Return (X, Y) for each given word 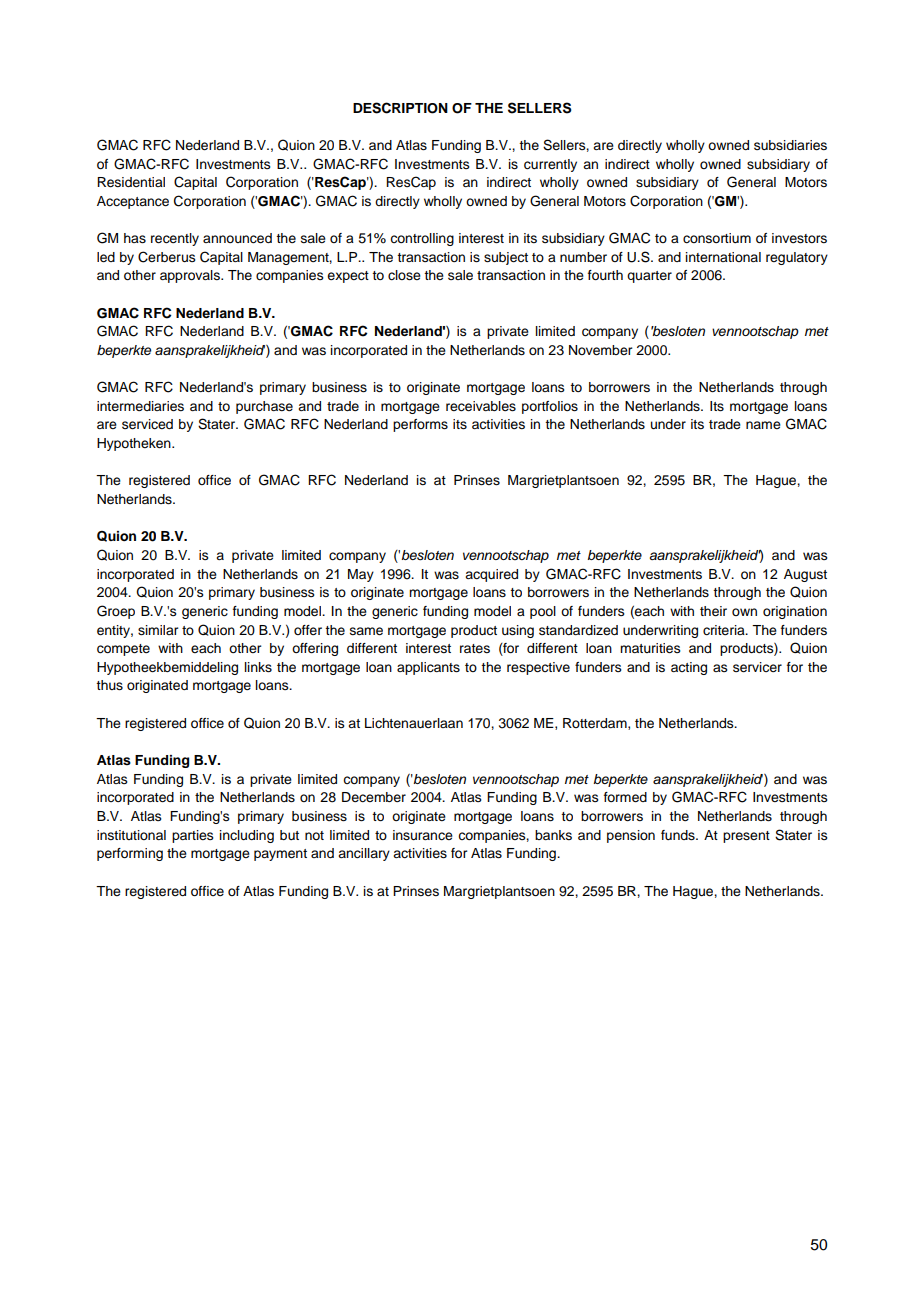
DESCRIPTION (400, 108)
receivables (481, 406)
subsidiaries (790, 145)
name (763, 425)
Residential (131, 182)
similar (158, 630)
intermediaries (140, 406)
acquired (491, 575)
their (713, 611)
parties (193, 836)
